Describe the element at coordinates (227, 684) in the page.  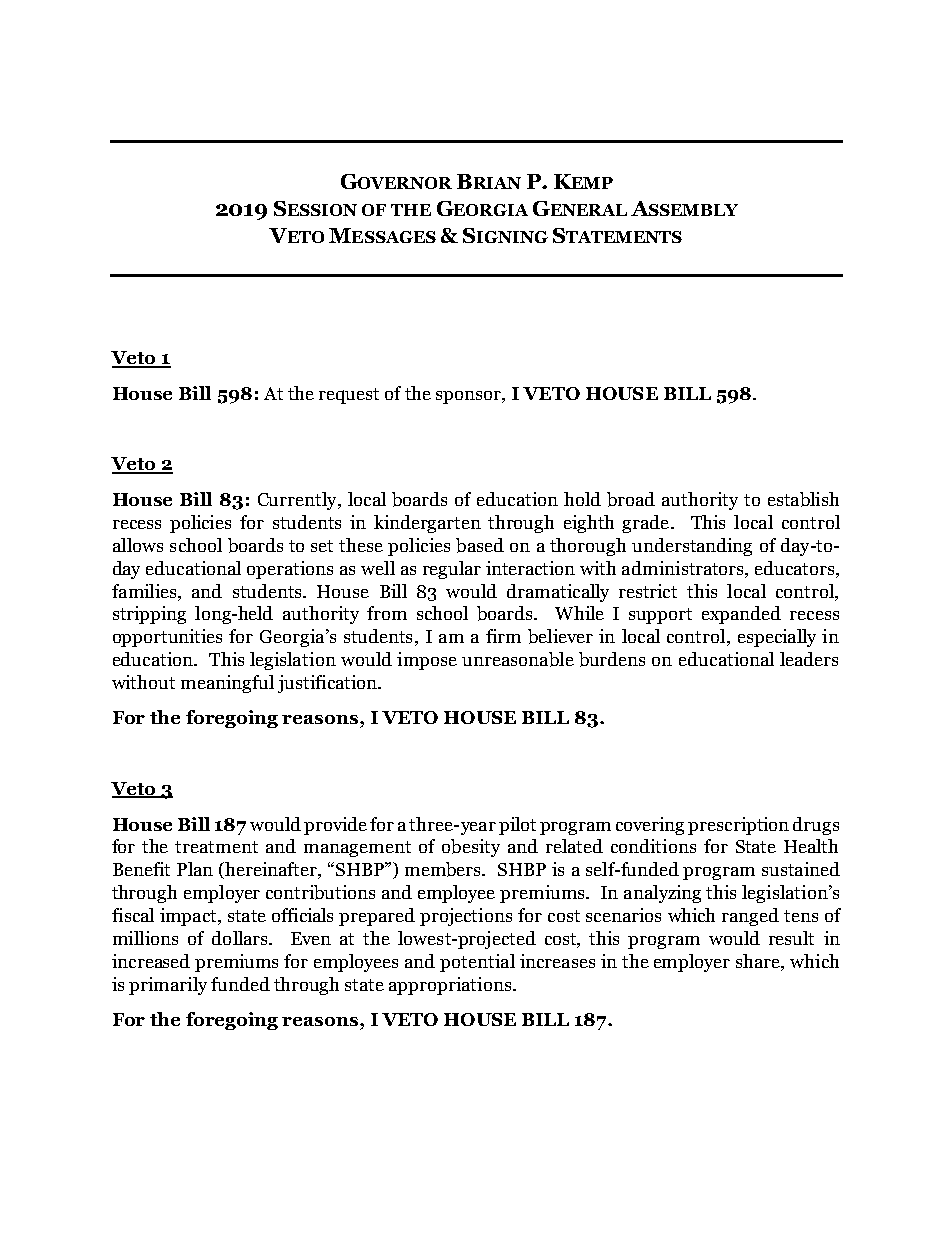
I see `meaningful` at that location.
